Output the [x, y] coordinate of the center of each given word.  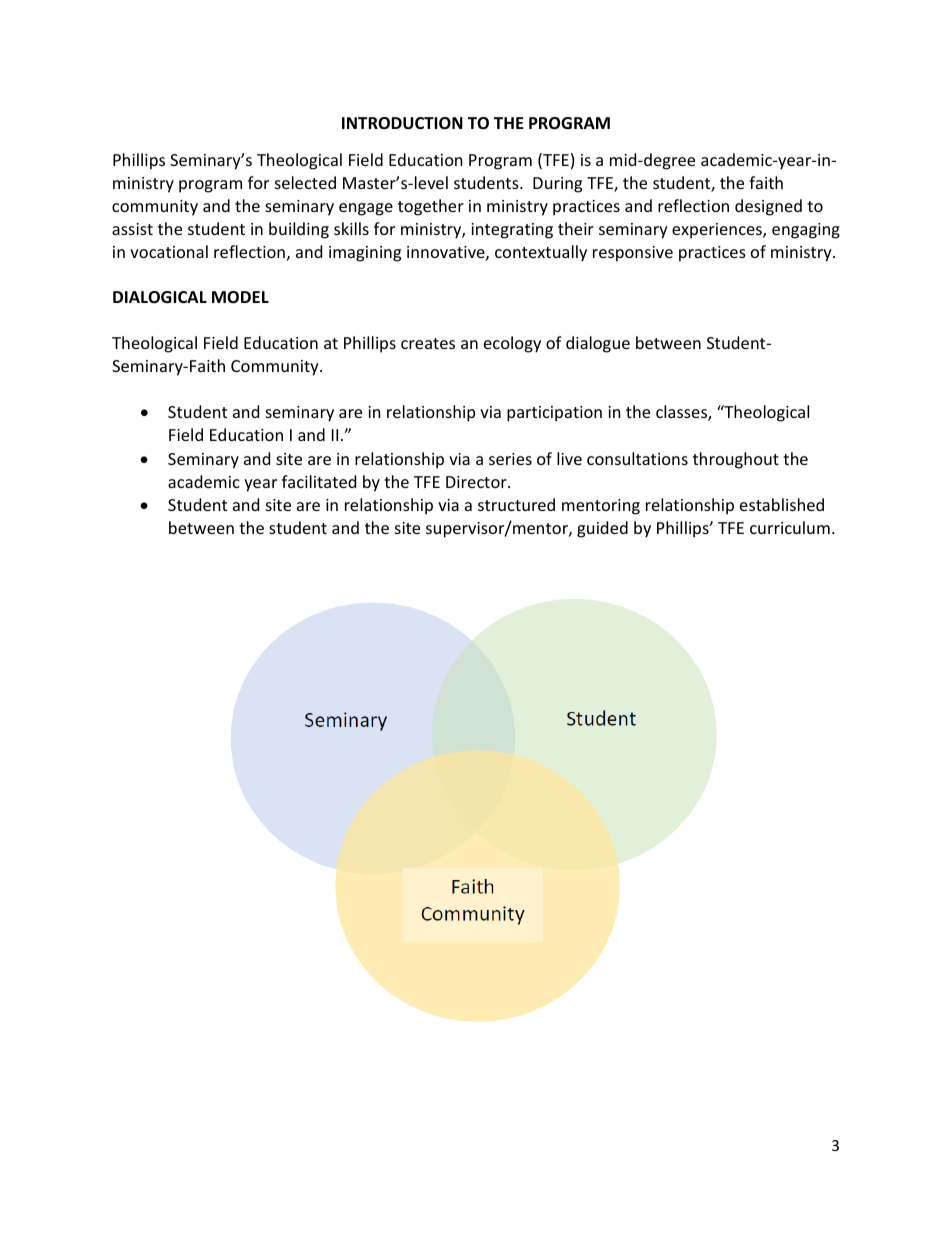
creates [428, 343]
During [557, 185]
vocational [169, 251]
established [782, 504]
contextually [541, 253]
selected [305, 182]
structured [516, 504]
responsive [633, 254]
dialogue [598, 344]
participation [554, 414]
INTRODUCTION [402, 123]
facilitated [319, 481]
